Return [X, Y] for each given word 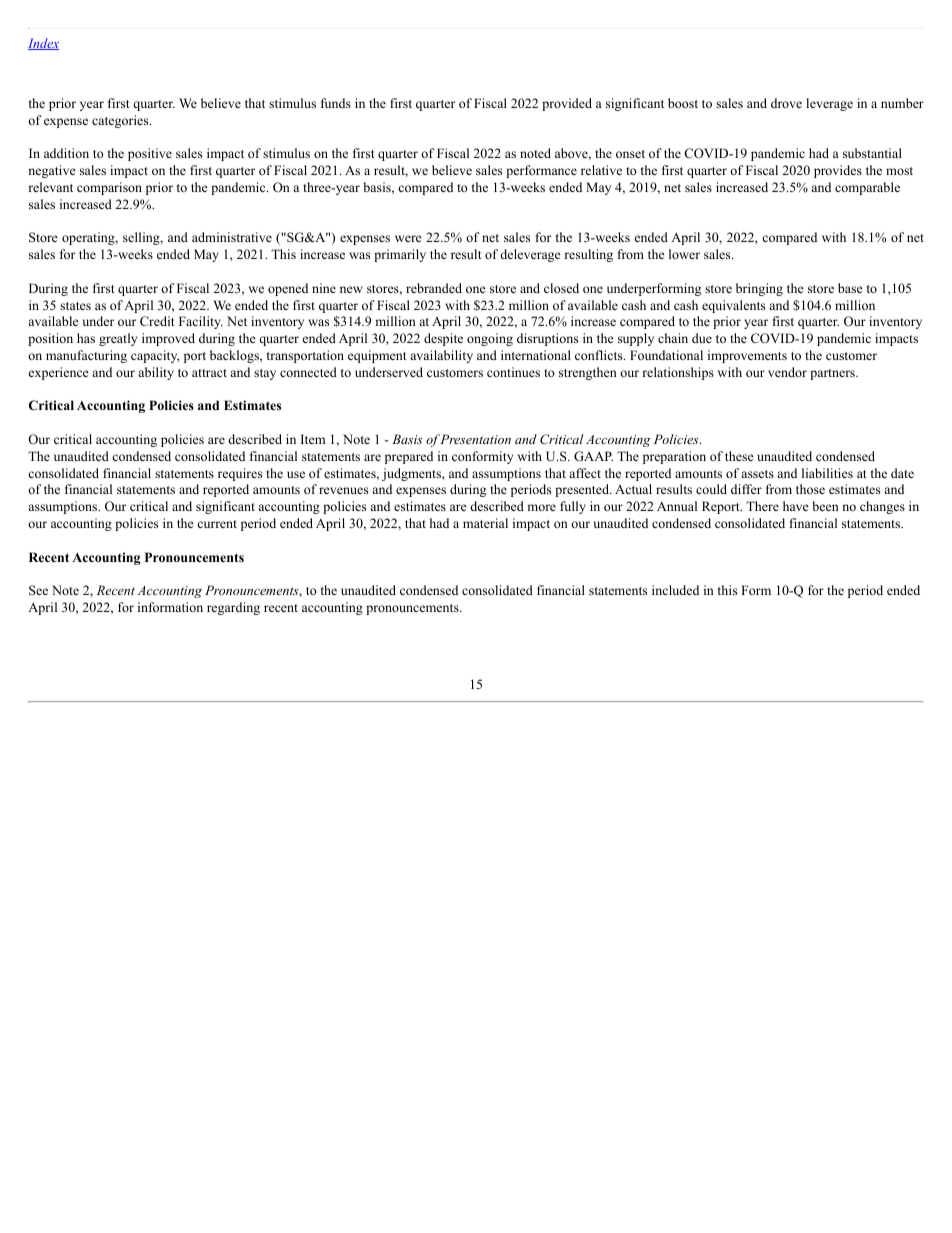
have [796, 506]
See [38, 590]
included [675, 590]
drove [786, 103]
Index [43, 44]
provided [567, 104]
